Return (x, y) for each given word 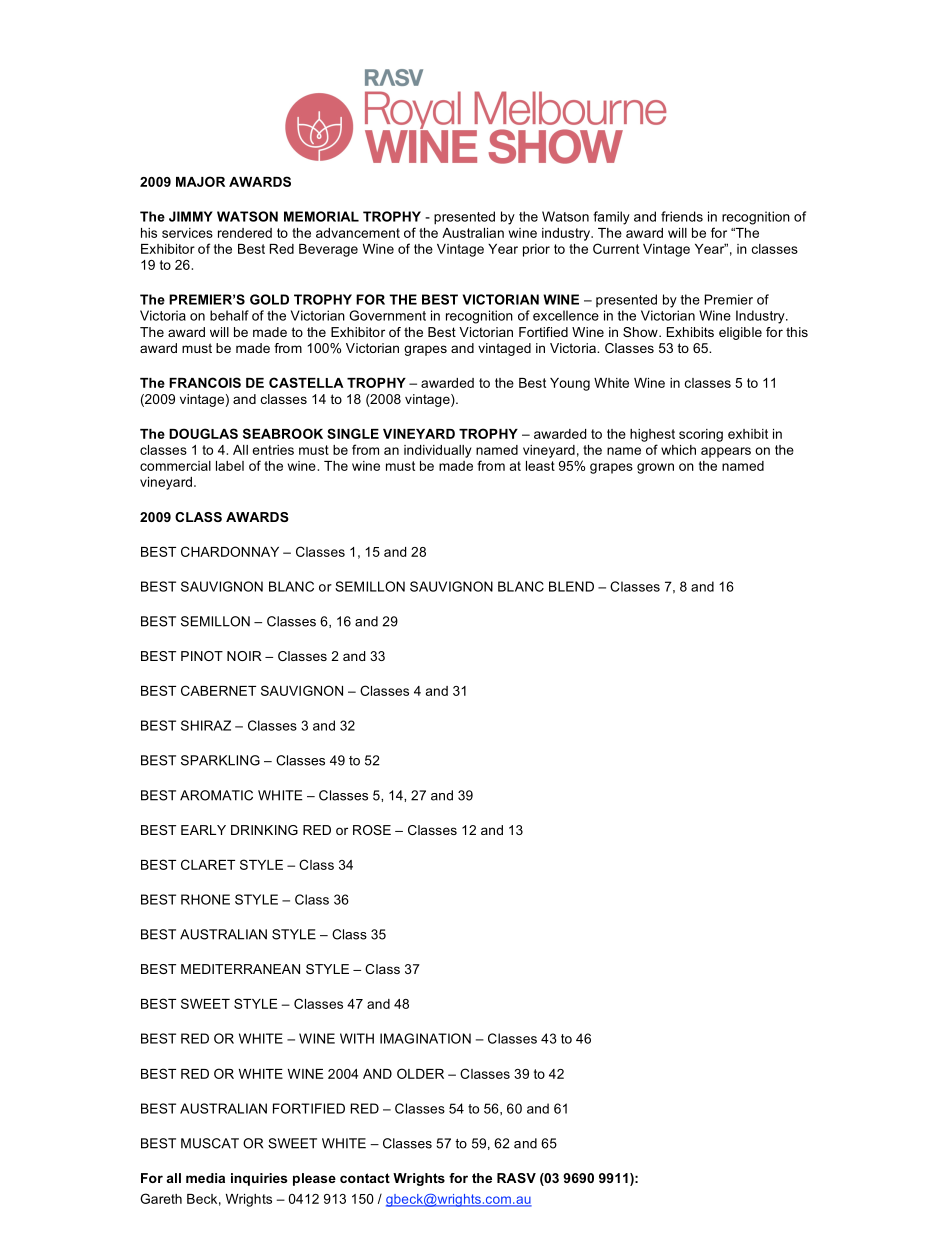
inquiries (259, 1179)
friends (682, 216)
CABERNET (218, 690)
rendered (245, 233)
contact (365, 1178)
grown (655, 468)
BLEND (571, 586)
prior (536, 250)
